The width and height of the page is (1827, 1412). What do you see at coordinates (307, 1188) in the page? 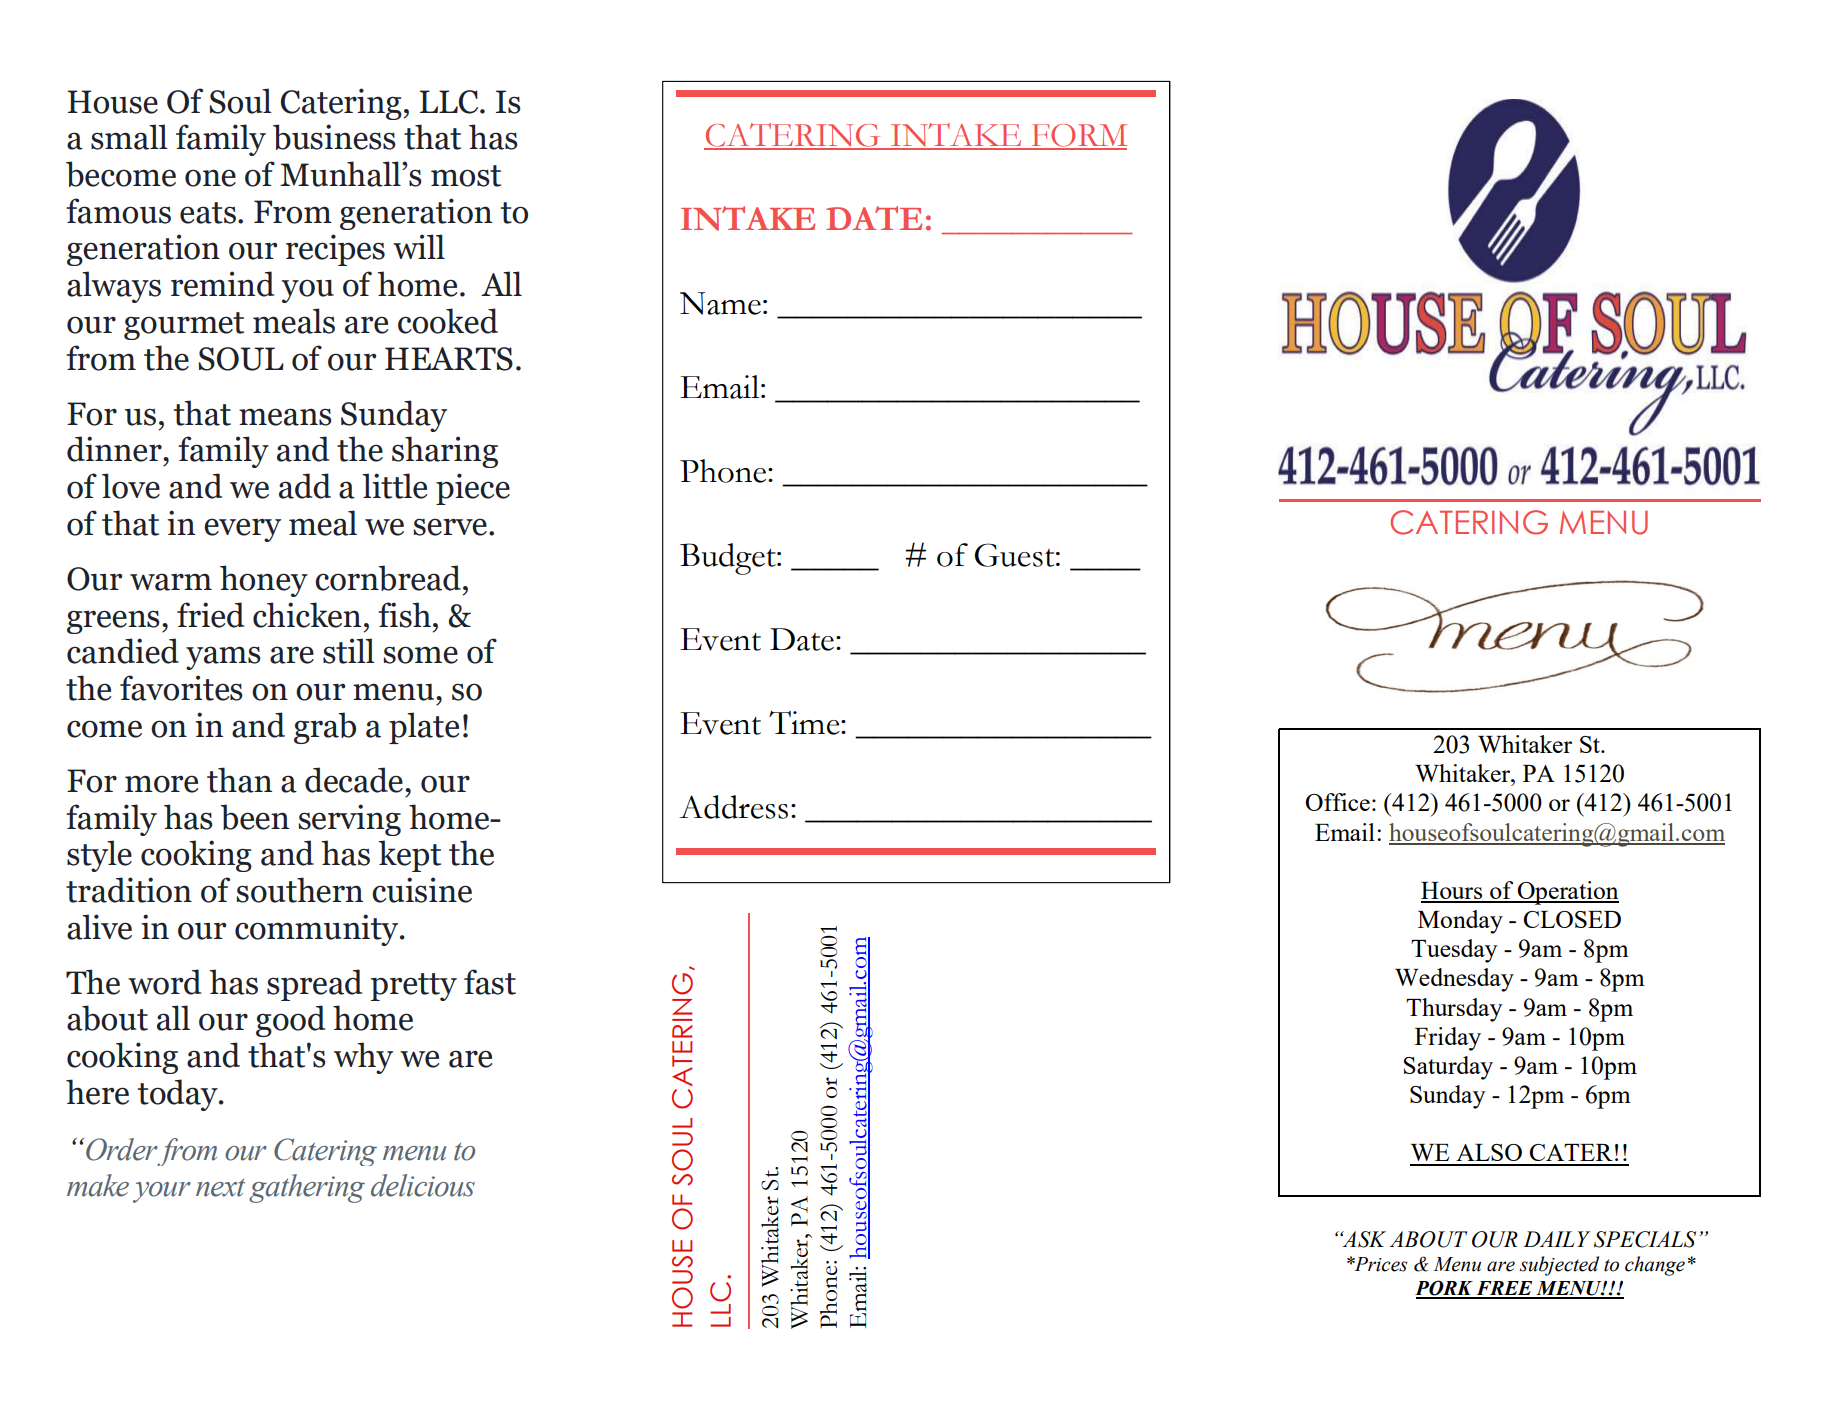
I see `gathering` at bounding box center [307, 1188].
